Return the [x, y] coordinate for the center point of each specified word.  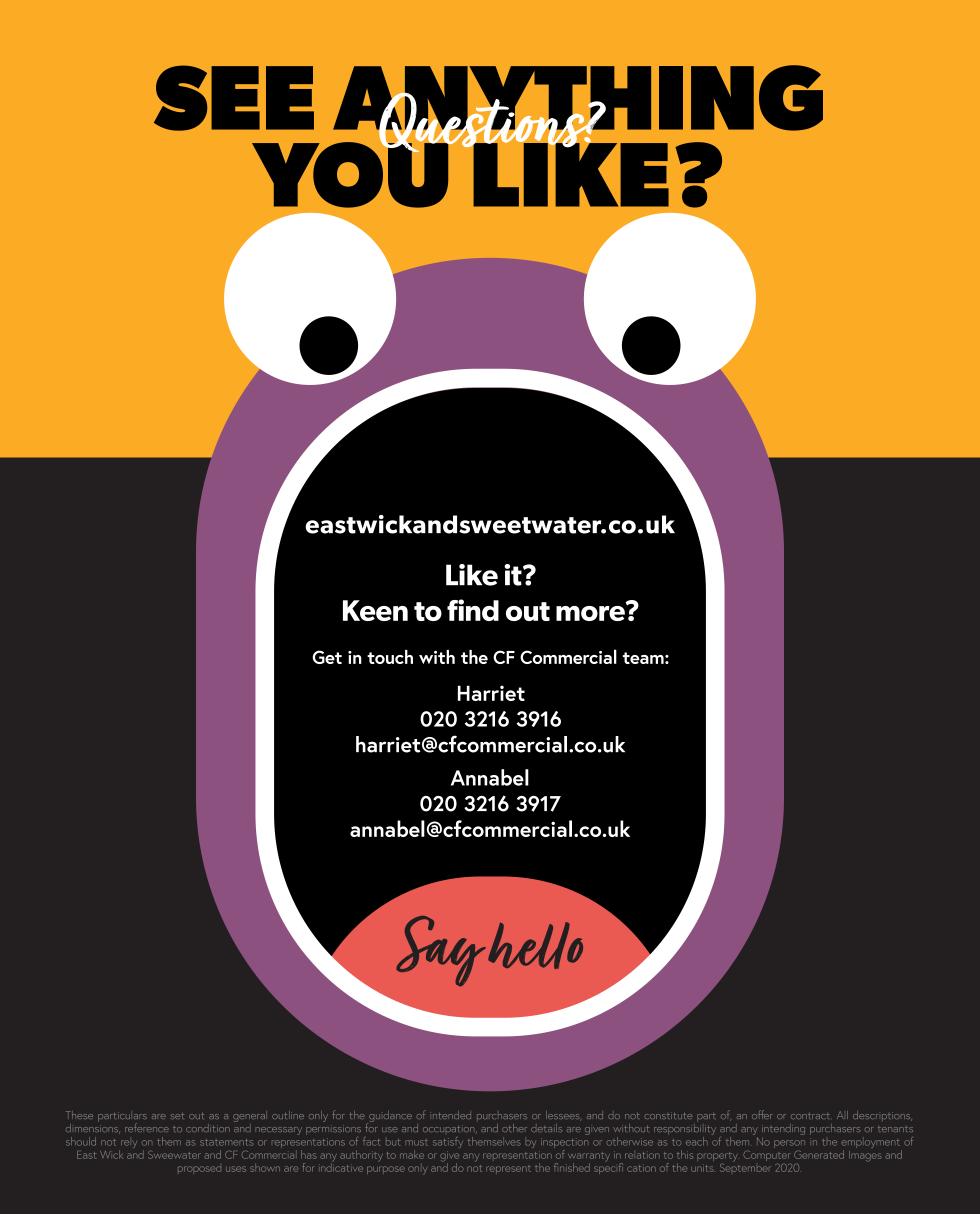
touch [390, 657]
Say [441, 951]
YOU [351, 174]
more [591, 612]
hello [535, 945]
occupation [450, 1129]
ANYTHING [578, 99]
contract [810, 1116]
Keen [375, 610]
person [789, 1144]
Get [327, 657]
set [177, 1116]
